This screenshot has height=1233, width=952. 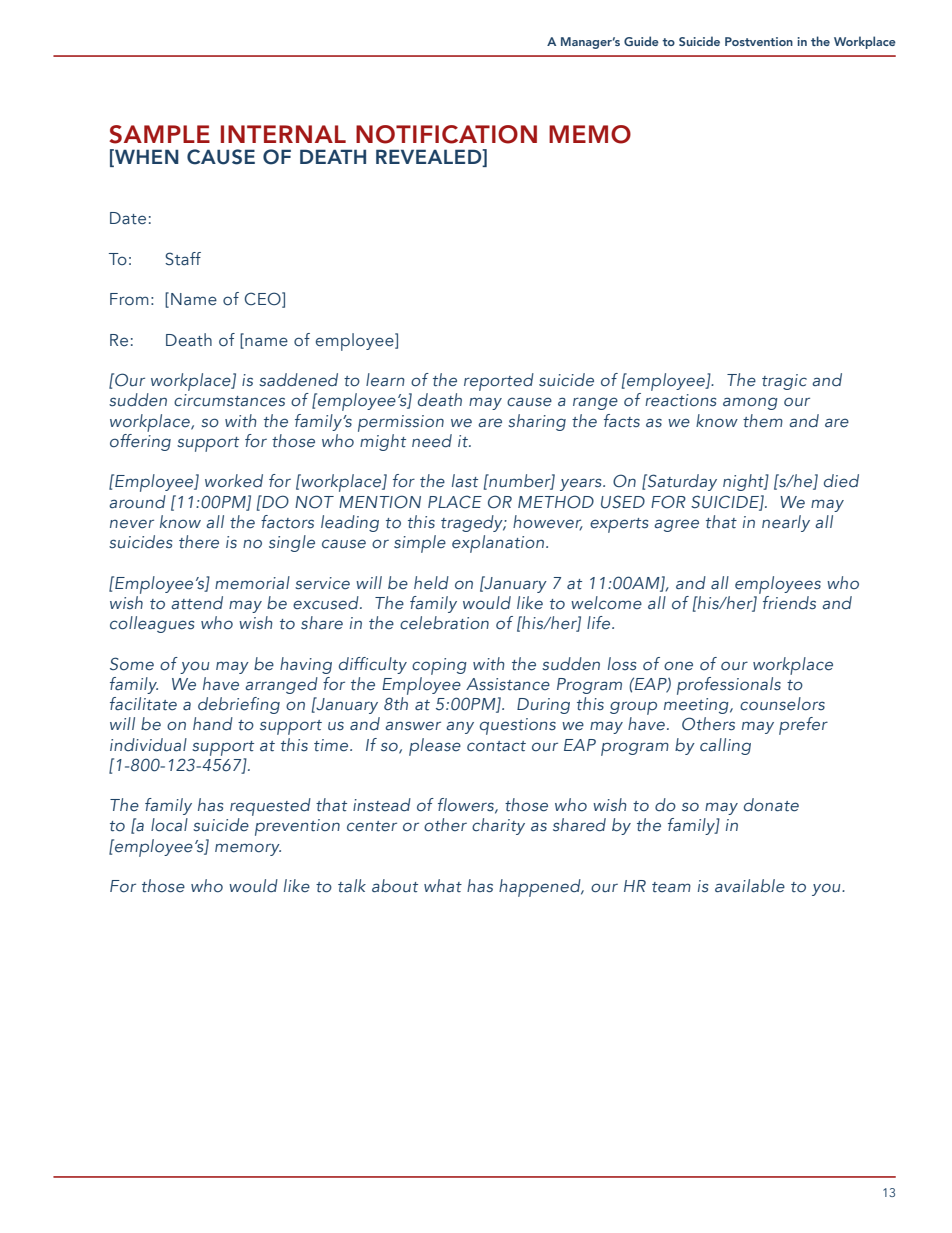 I want to click on last, so click(x=465, y=481).
